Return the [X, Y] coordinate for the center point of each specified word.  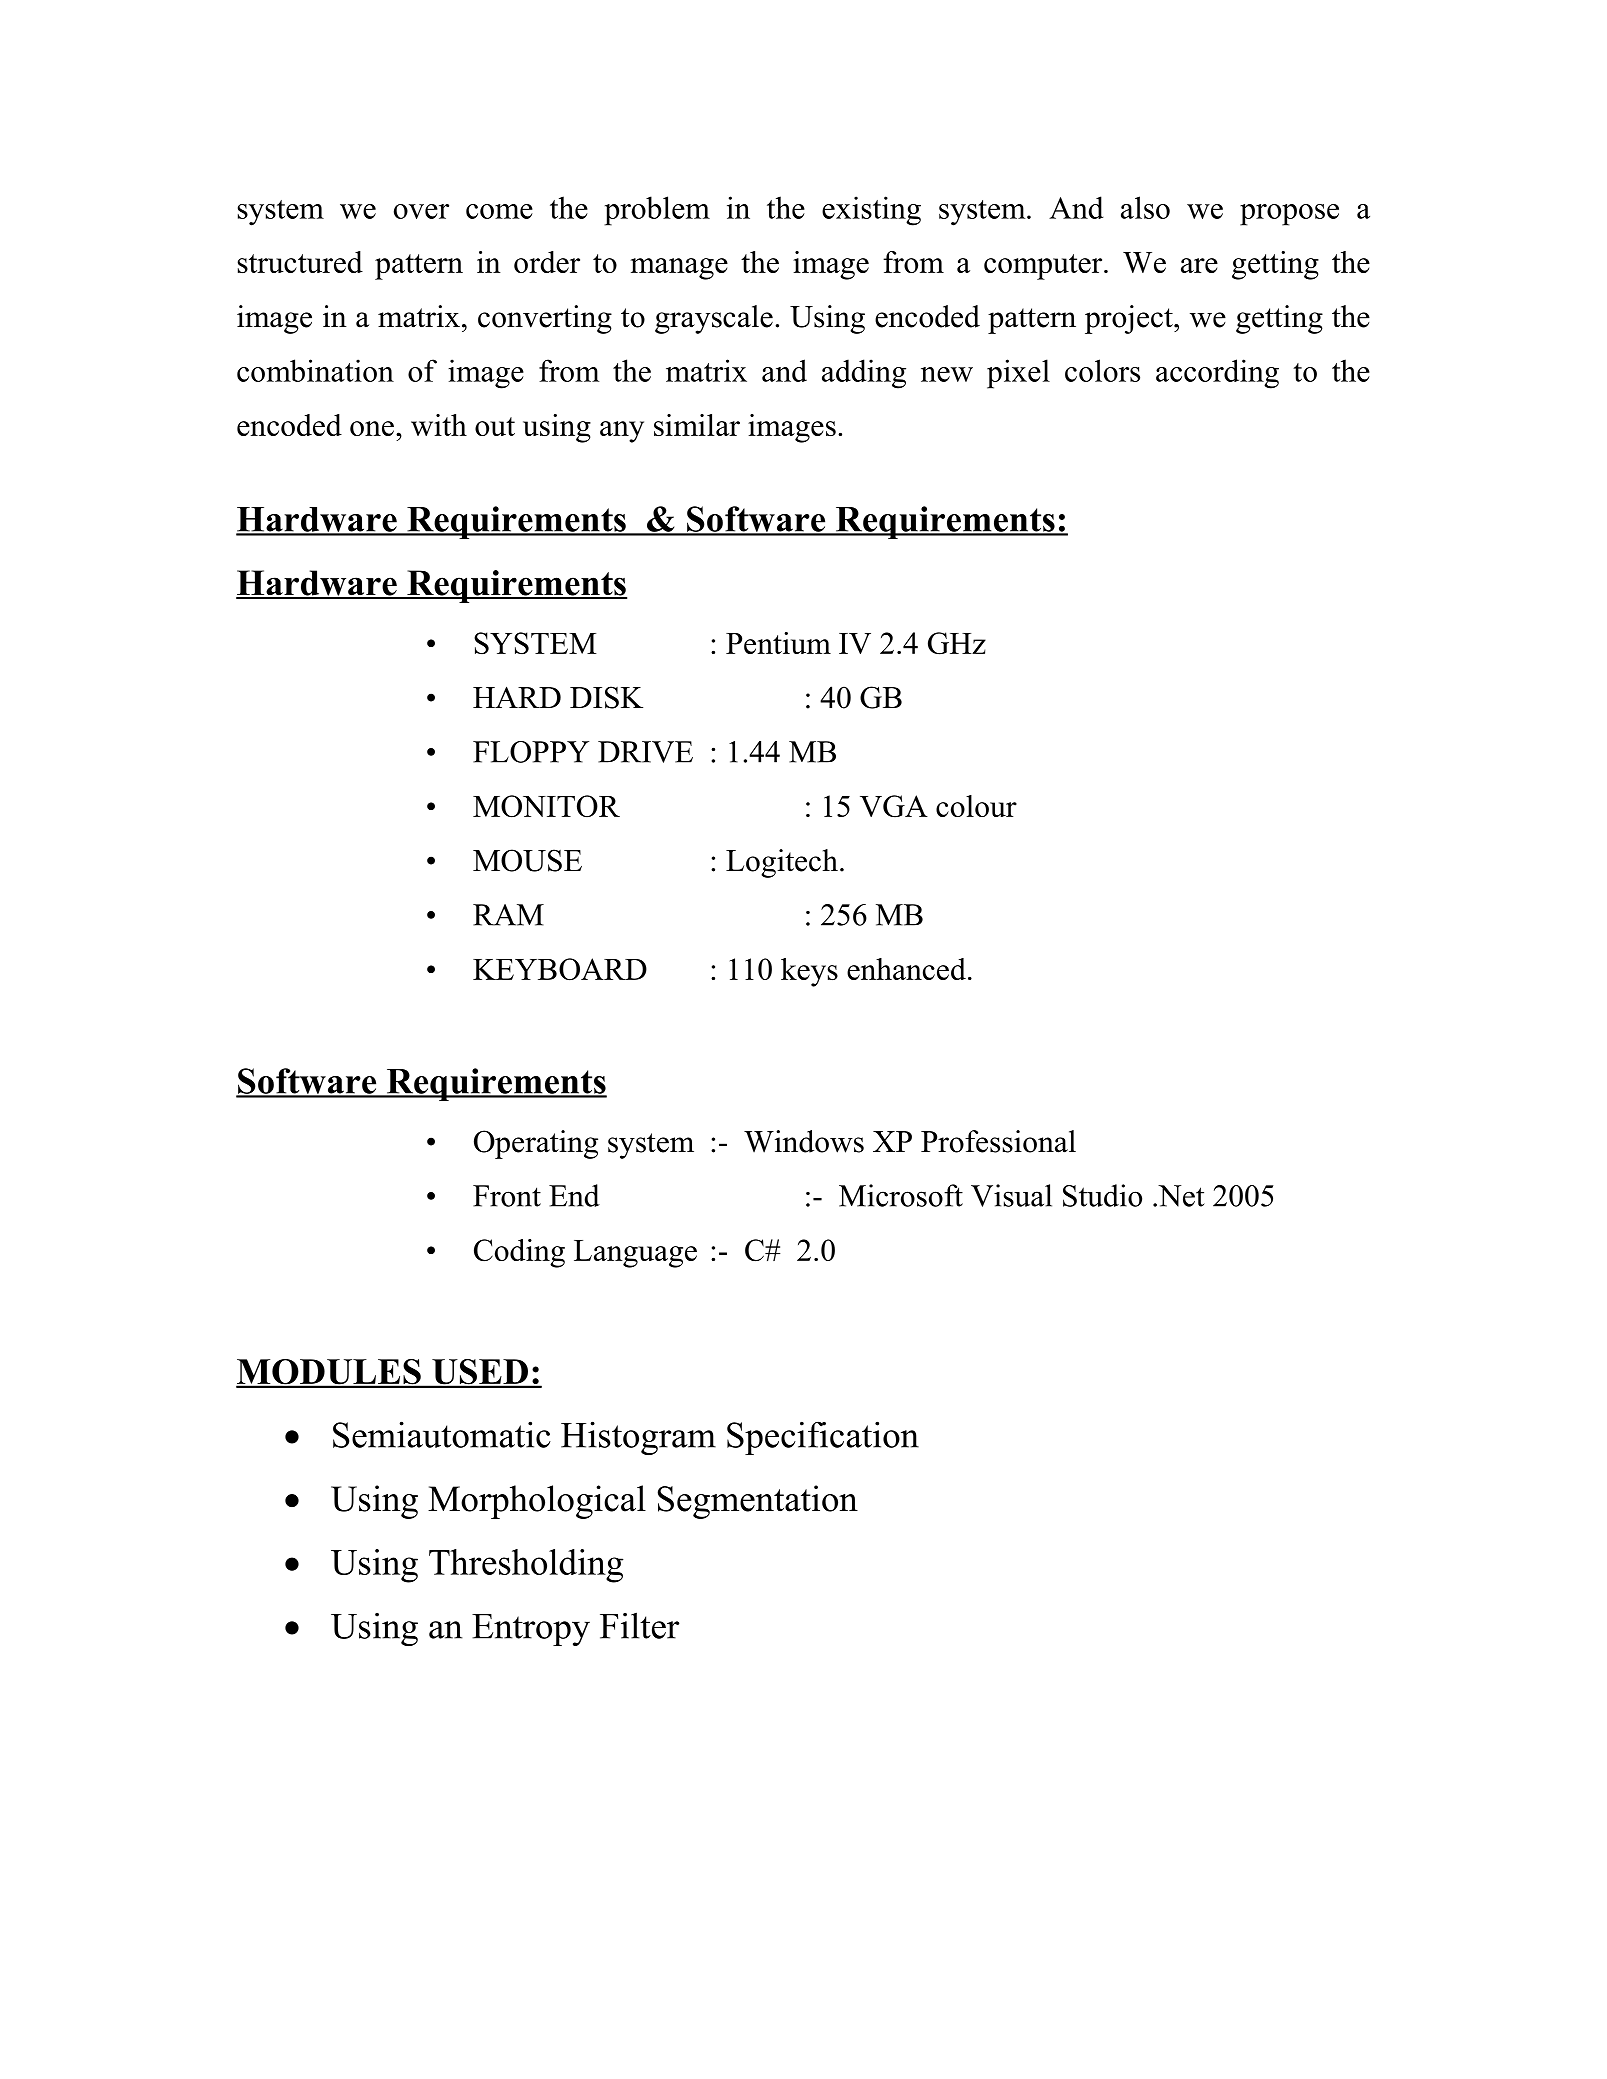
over [421, 211]
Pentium [778, 643]
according [1217, 374]
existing [871, 211]
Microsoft [901, 1195]
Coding [519, 1253]
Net [1180, 1196]
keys [809, 972]
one [372, 428]
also [1145, 207]
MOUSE [527, 860]
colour [976, 806]
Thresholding [526, 1566]
